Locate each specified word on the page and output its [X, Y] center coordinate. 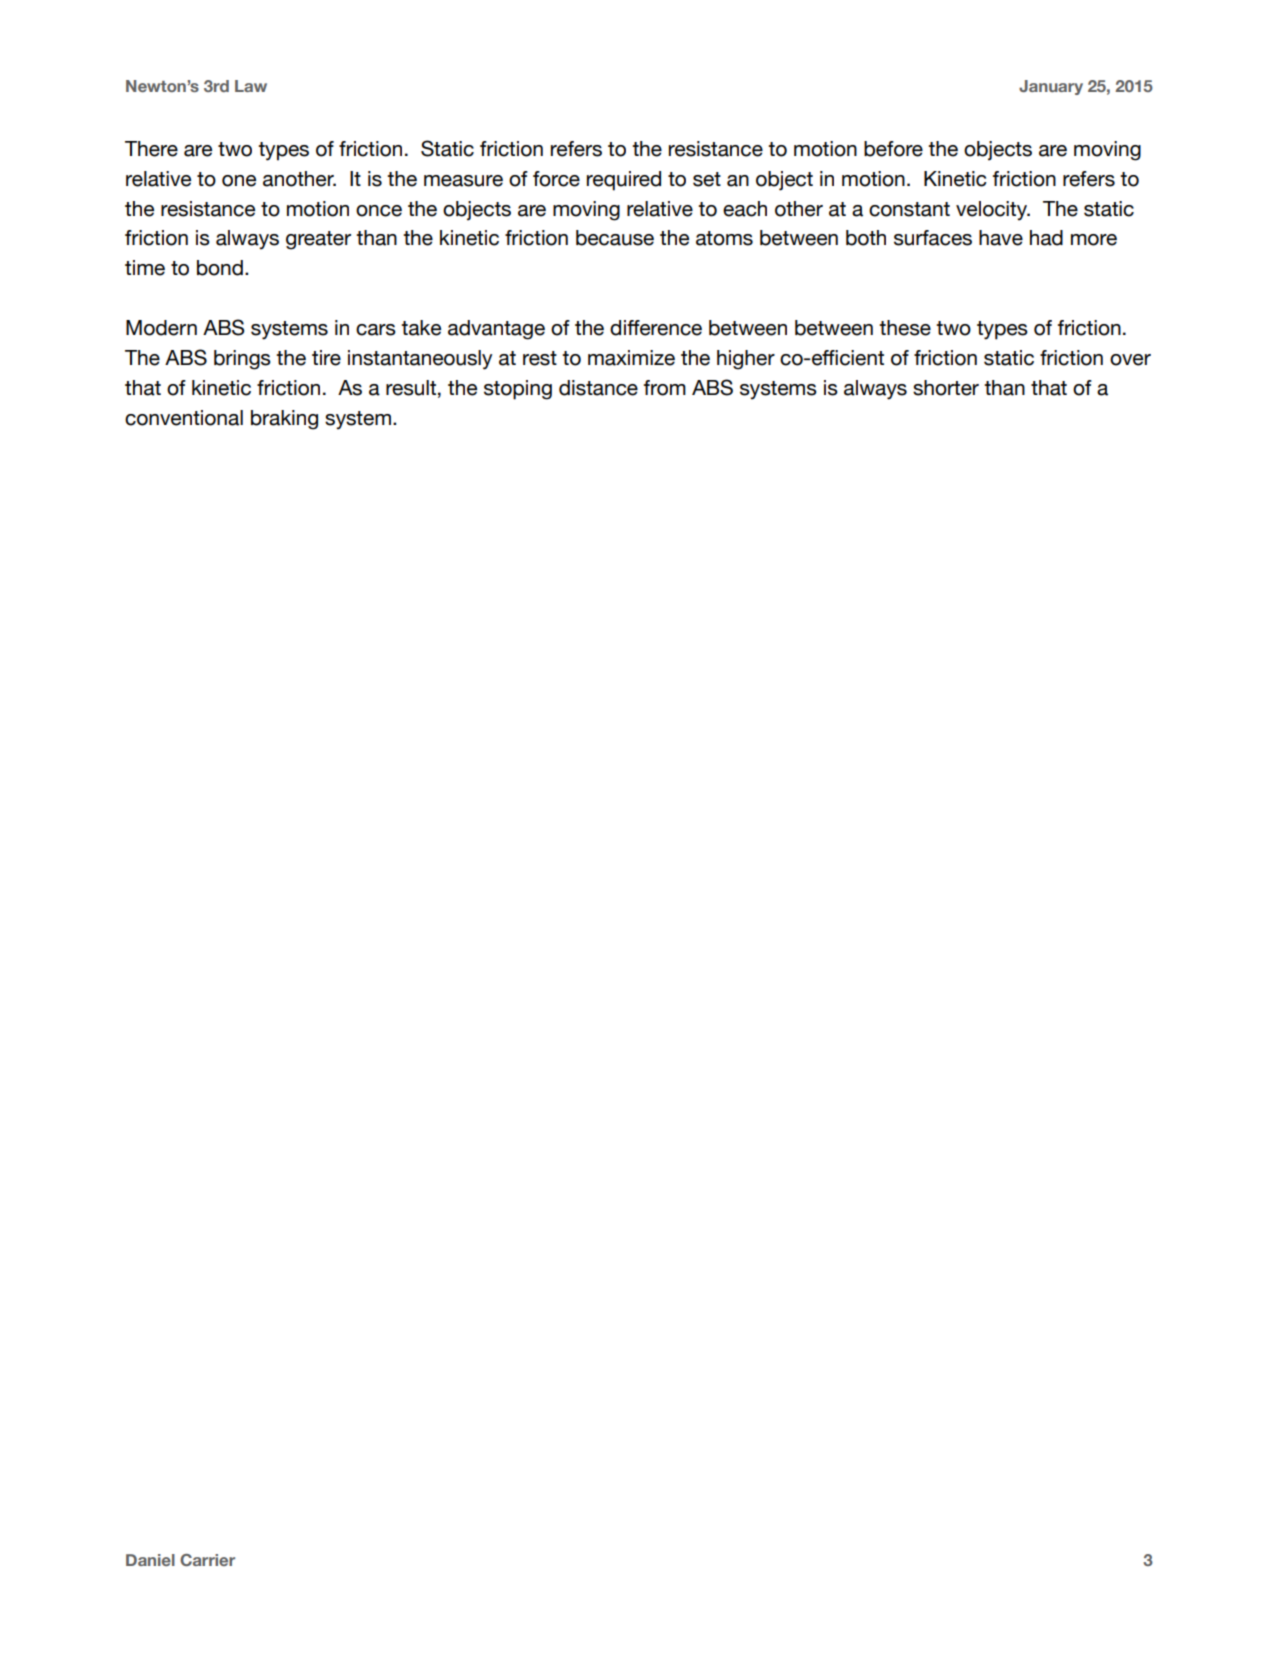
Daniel [150, 1560]
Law [251, 86]
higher [746, 360]
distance [598, 388]
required [624, 181]
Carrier [207, 1560]
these [905, 328]
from [665, 388]
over [1130, 360]
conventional [184, 418]
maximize [631, 358]
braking [284, 420]
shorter [946, 388]
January [1051, 87]
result [411, 388]
